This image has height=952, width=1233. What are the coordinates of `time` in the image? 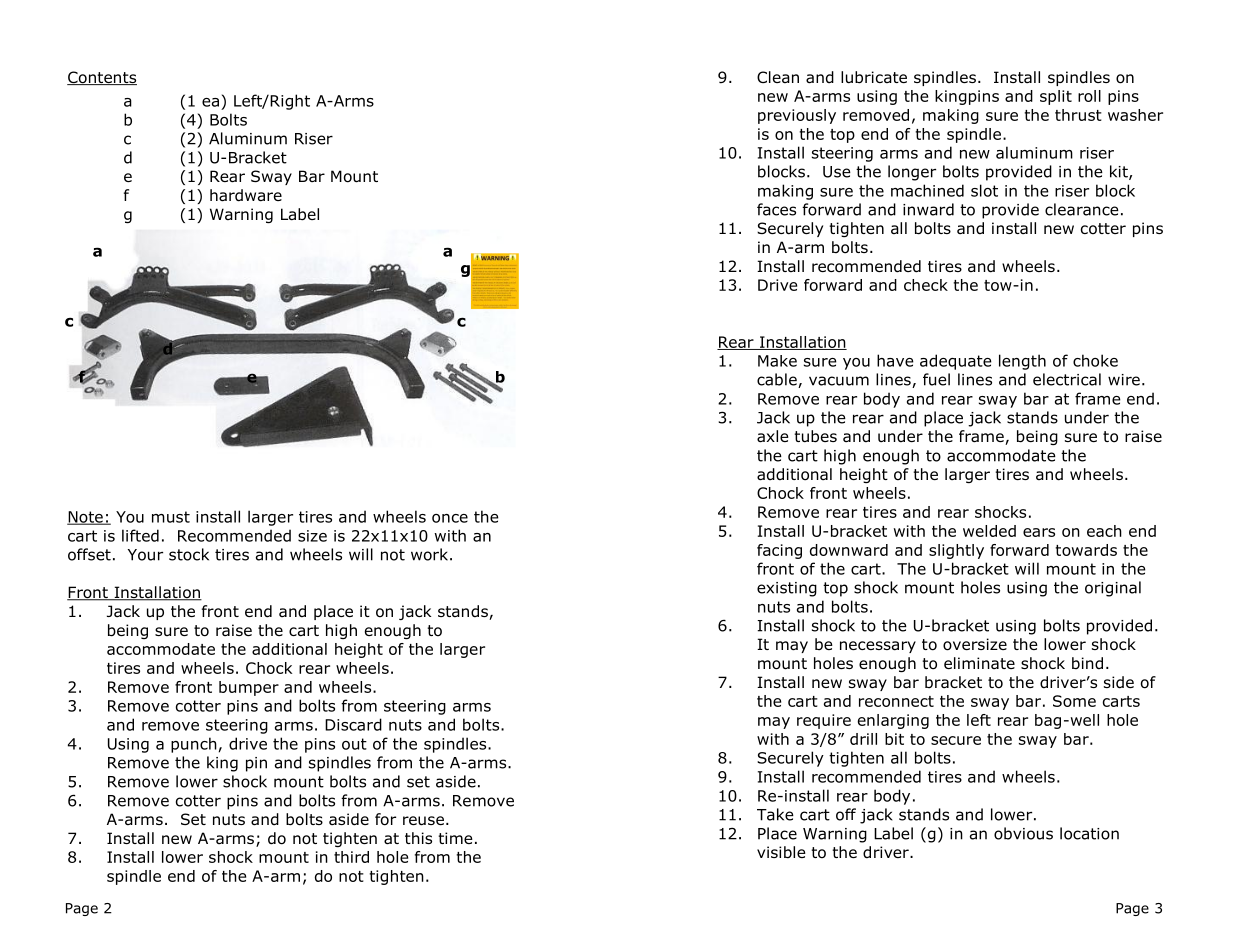 It's located at (455, 838).
